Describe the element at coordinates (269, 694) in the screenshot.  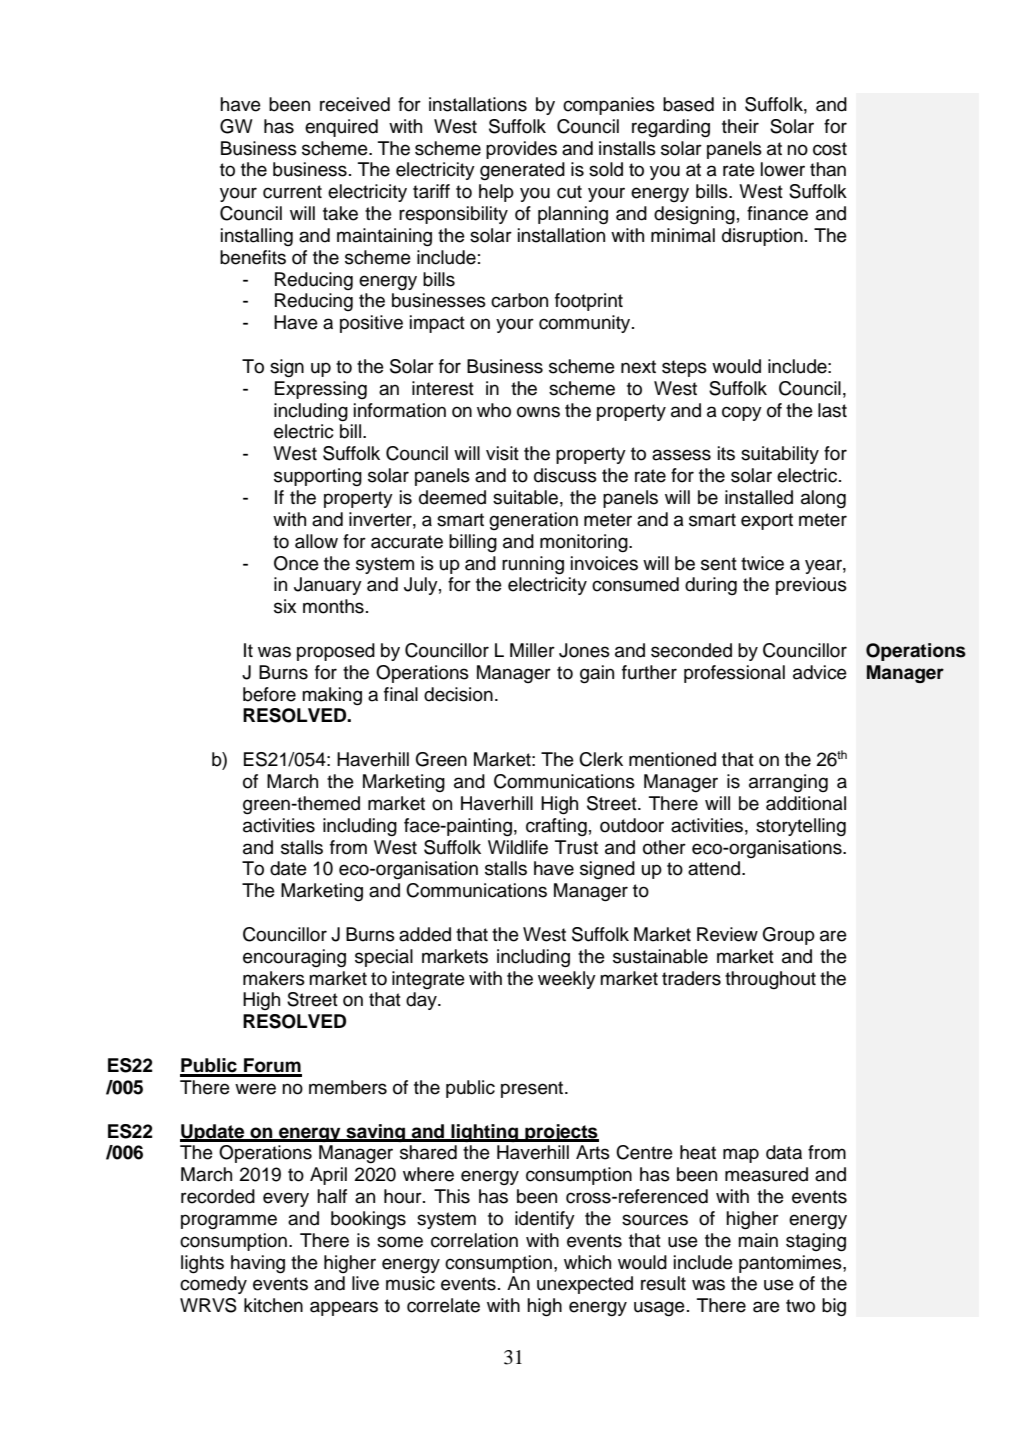
I see `before` at that location.
